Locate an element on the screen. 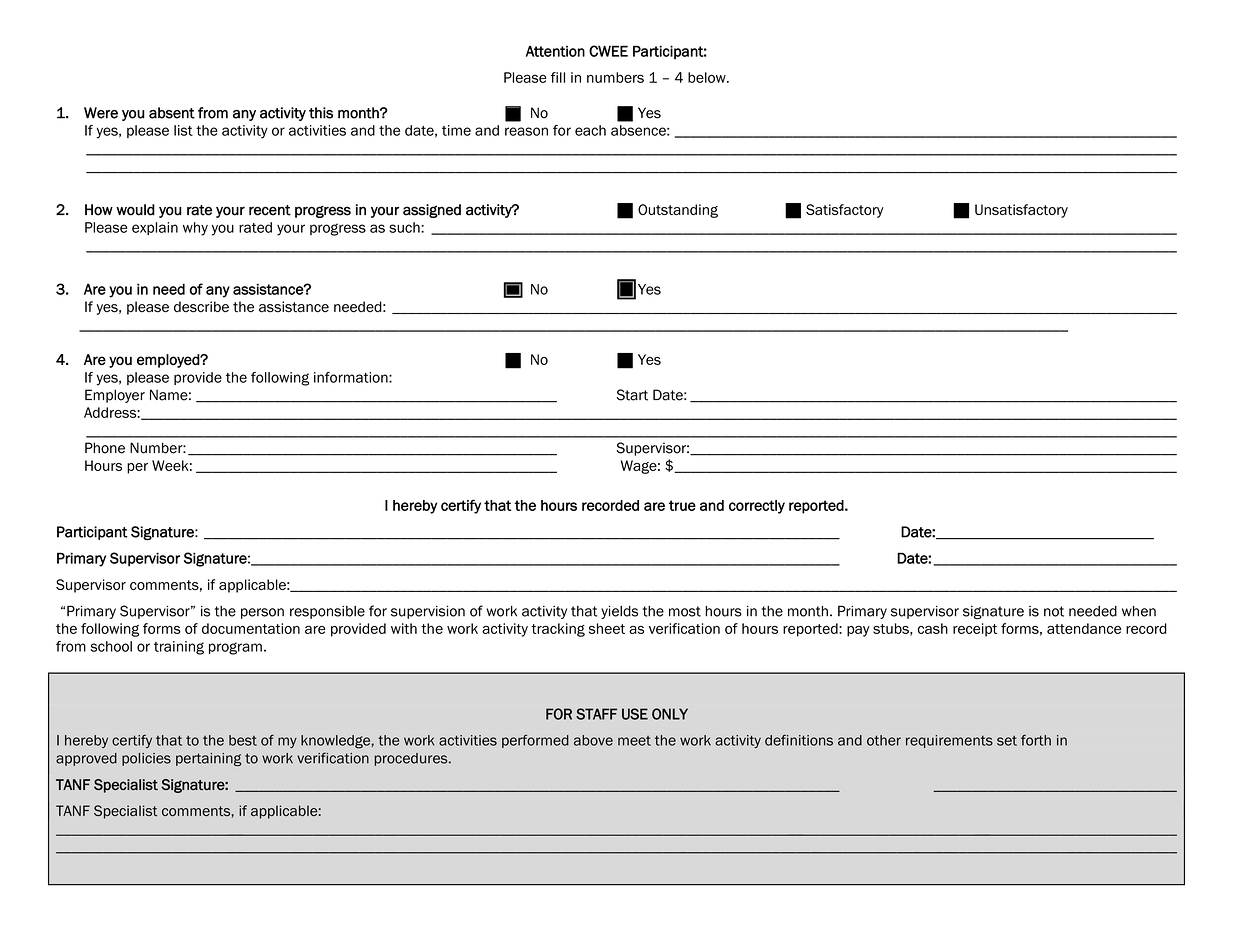  Phone is located at coordinates (105, 448).
